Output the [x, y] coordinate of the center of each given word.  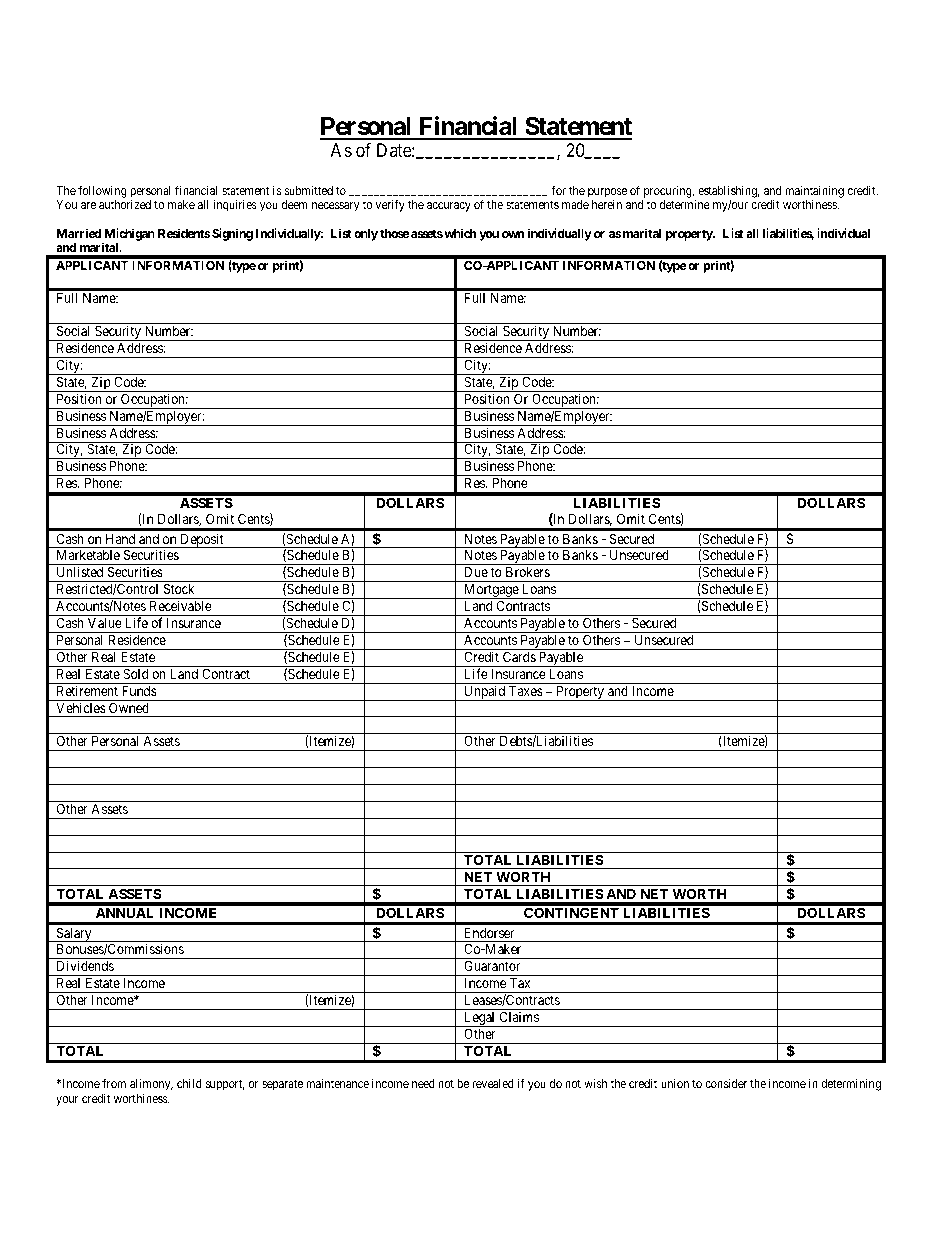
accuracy [449, 207]
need [423, 1083]
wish [595, 1083]
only [366, 235]
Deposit [202, 540]
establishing [729, 192]
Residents [184, 233]
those [395, 233]
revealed [493, 1083]
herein [607, 204]
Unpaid [485, 693]
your [67, 1101]
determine [685, 204]
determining [851, 1084]
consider [726, 1083]
